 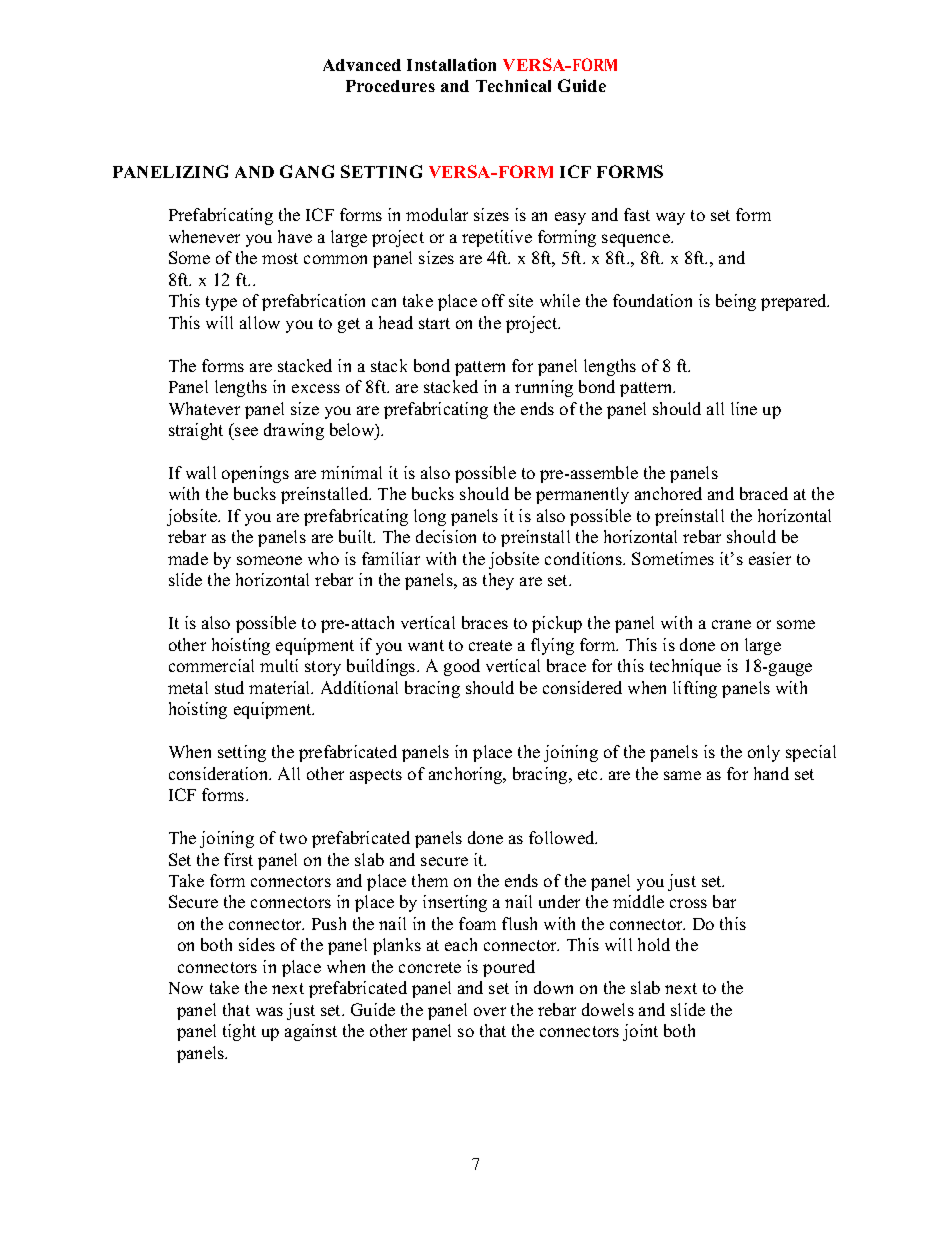 What do you see at coordinates (770, 558) in the document?
I see `easier` at bounding box center [770, 558].
